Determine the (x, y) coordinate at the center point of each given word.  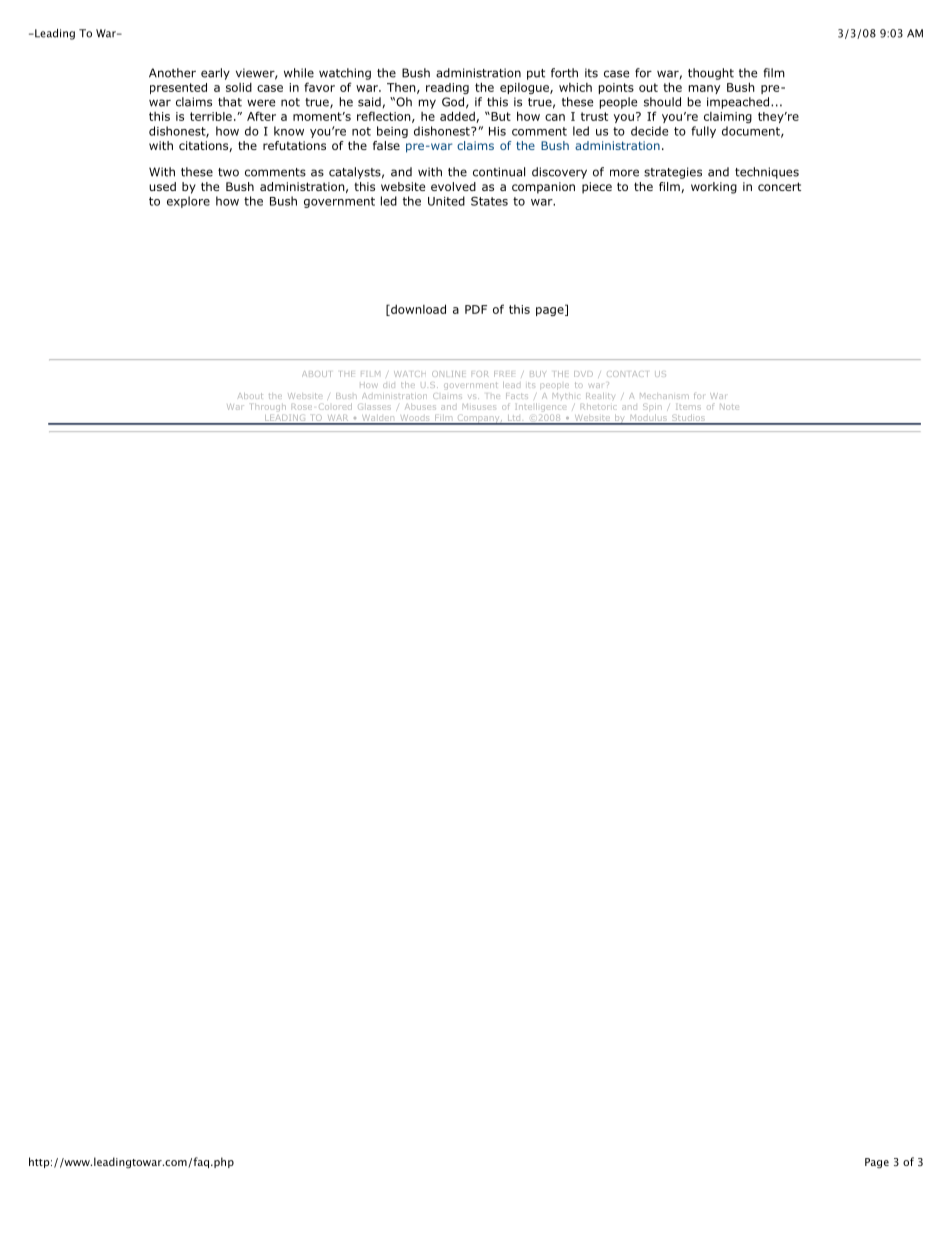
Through (268, 408)
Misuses (479, 407)
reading (447, 88)
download (417, 310)
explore (188, 202)
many (704, 89)
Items (688, 407)
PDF (476, 309)
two (228, 172)
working (714, 188)
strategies (673, 173)
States (489, 201)
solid (239, 87)
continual (499, 172)
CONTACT (627, 374)
